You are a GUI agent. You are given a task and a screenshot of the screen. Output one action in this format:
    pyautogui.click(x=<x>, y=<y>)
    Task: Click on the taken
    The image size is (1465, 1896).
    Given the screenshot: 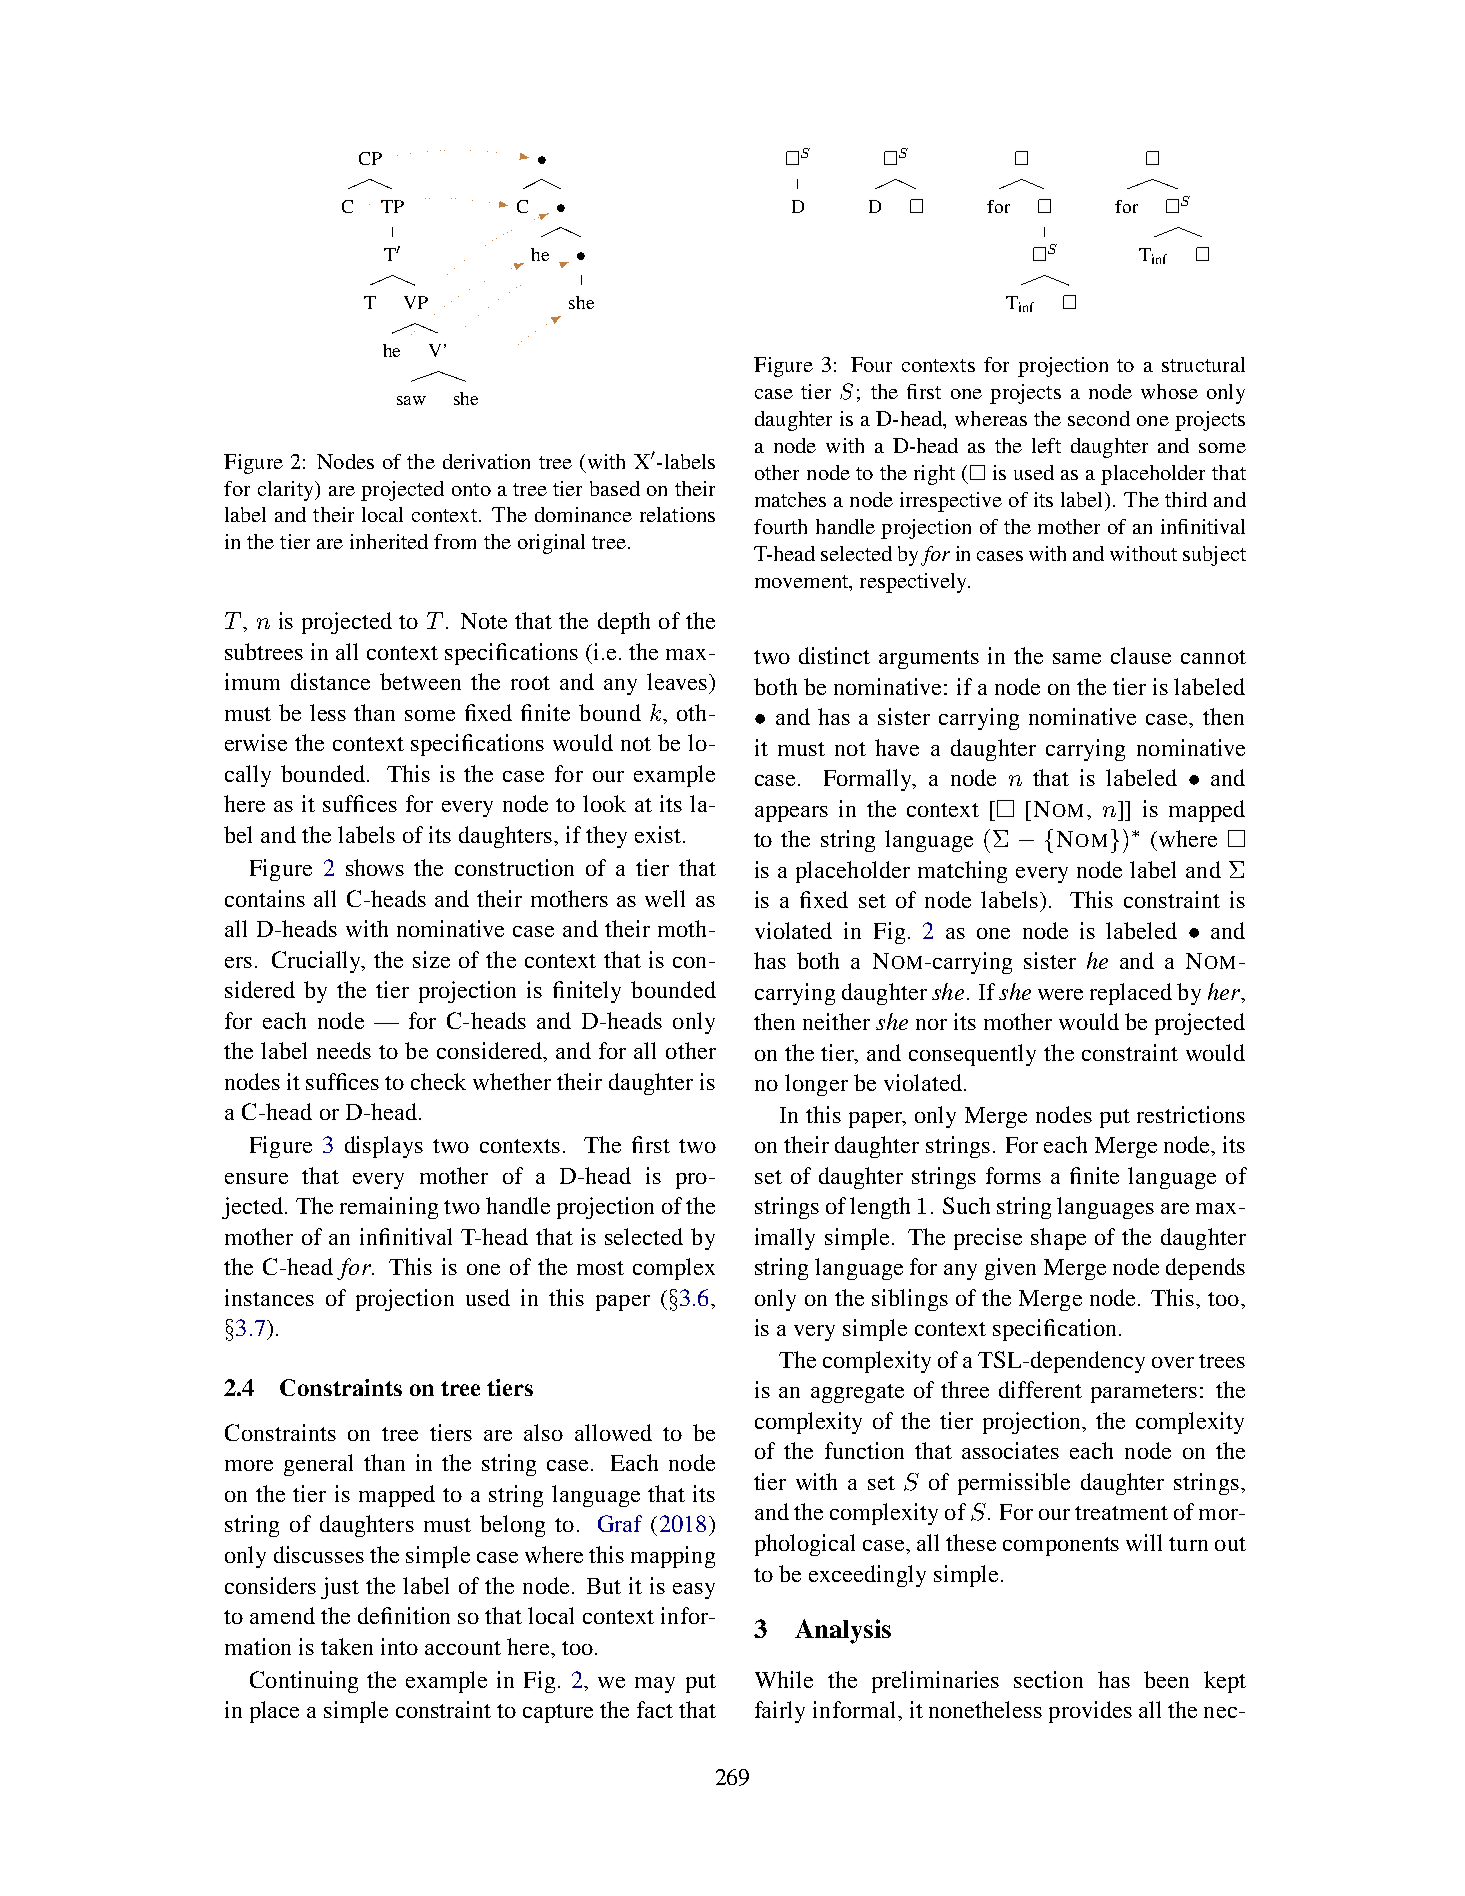 What is the action you would take?
    pyautogui.click(x=347, y=1646)
